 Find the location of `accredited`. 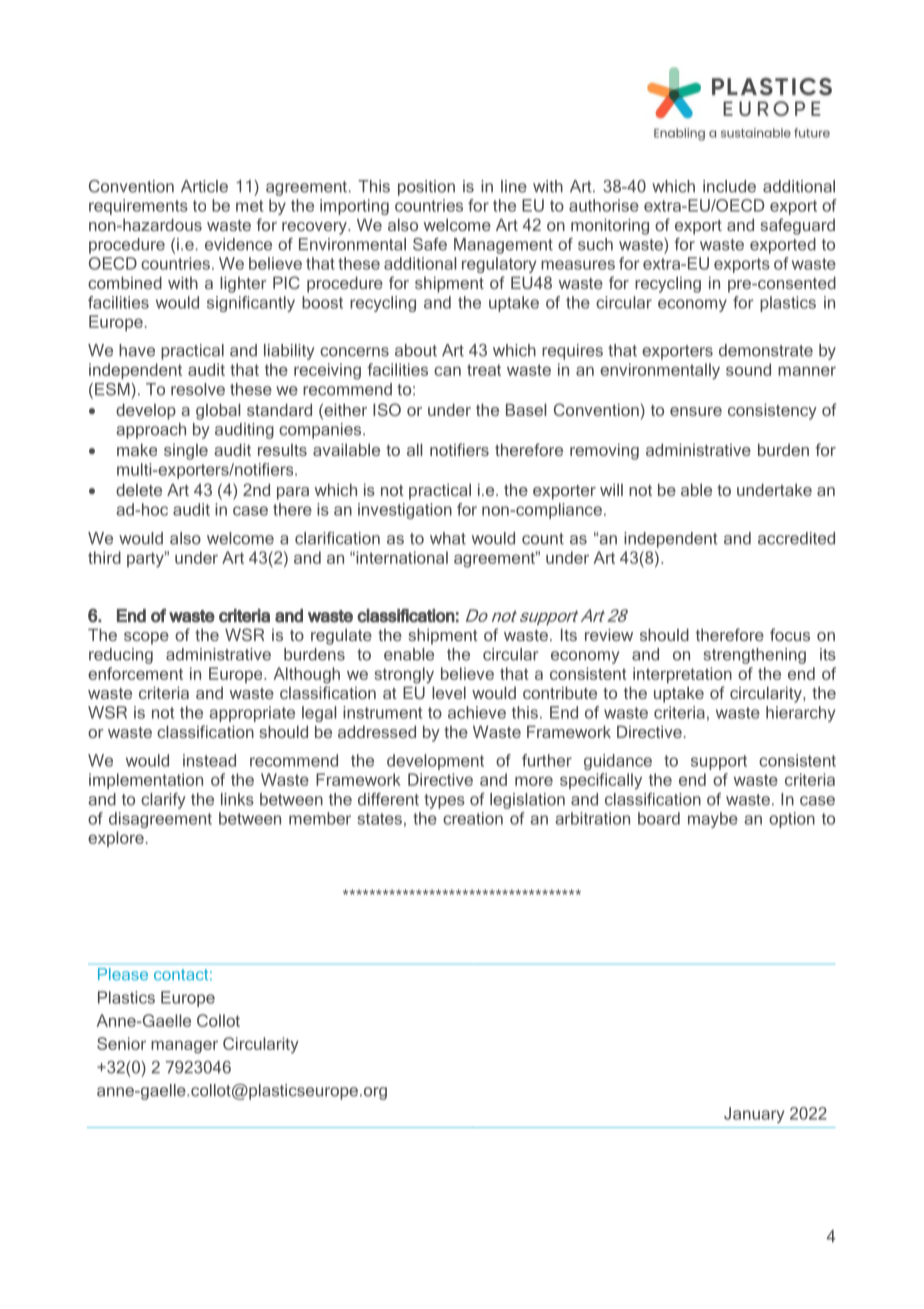

accredited is located at coordinates (796, 538).
